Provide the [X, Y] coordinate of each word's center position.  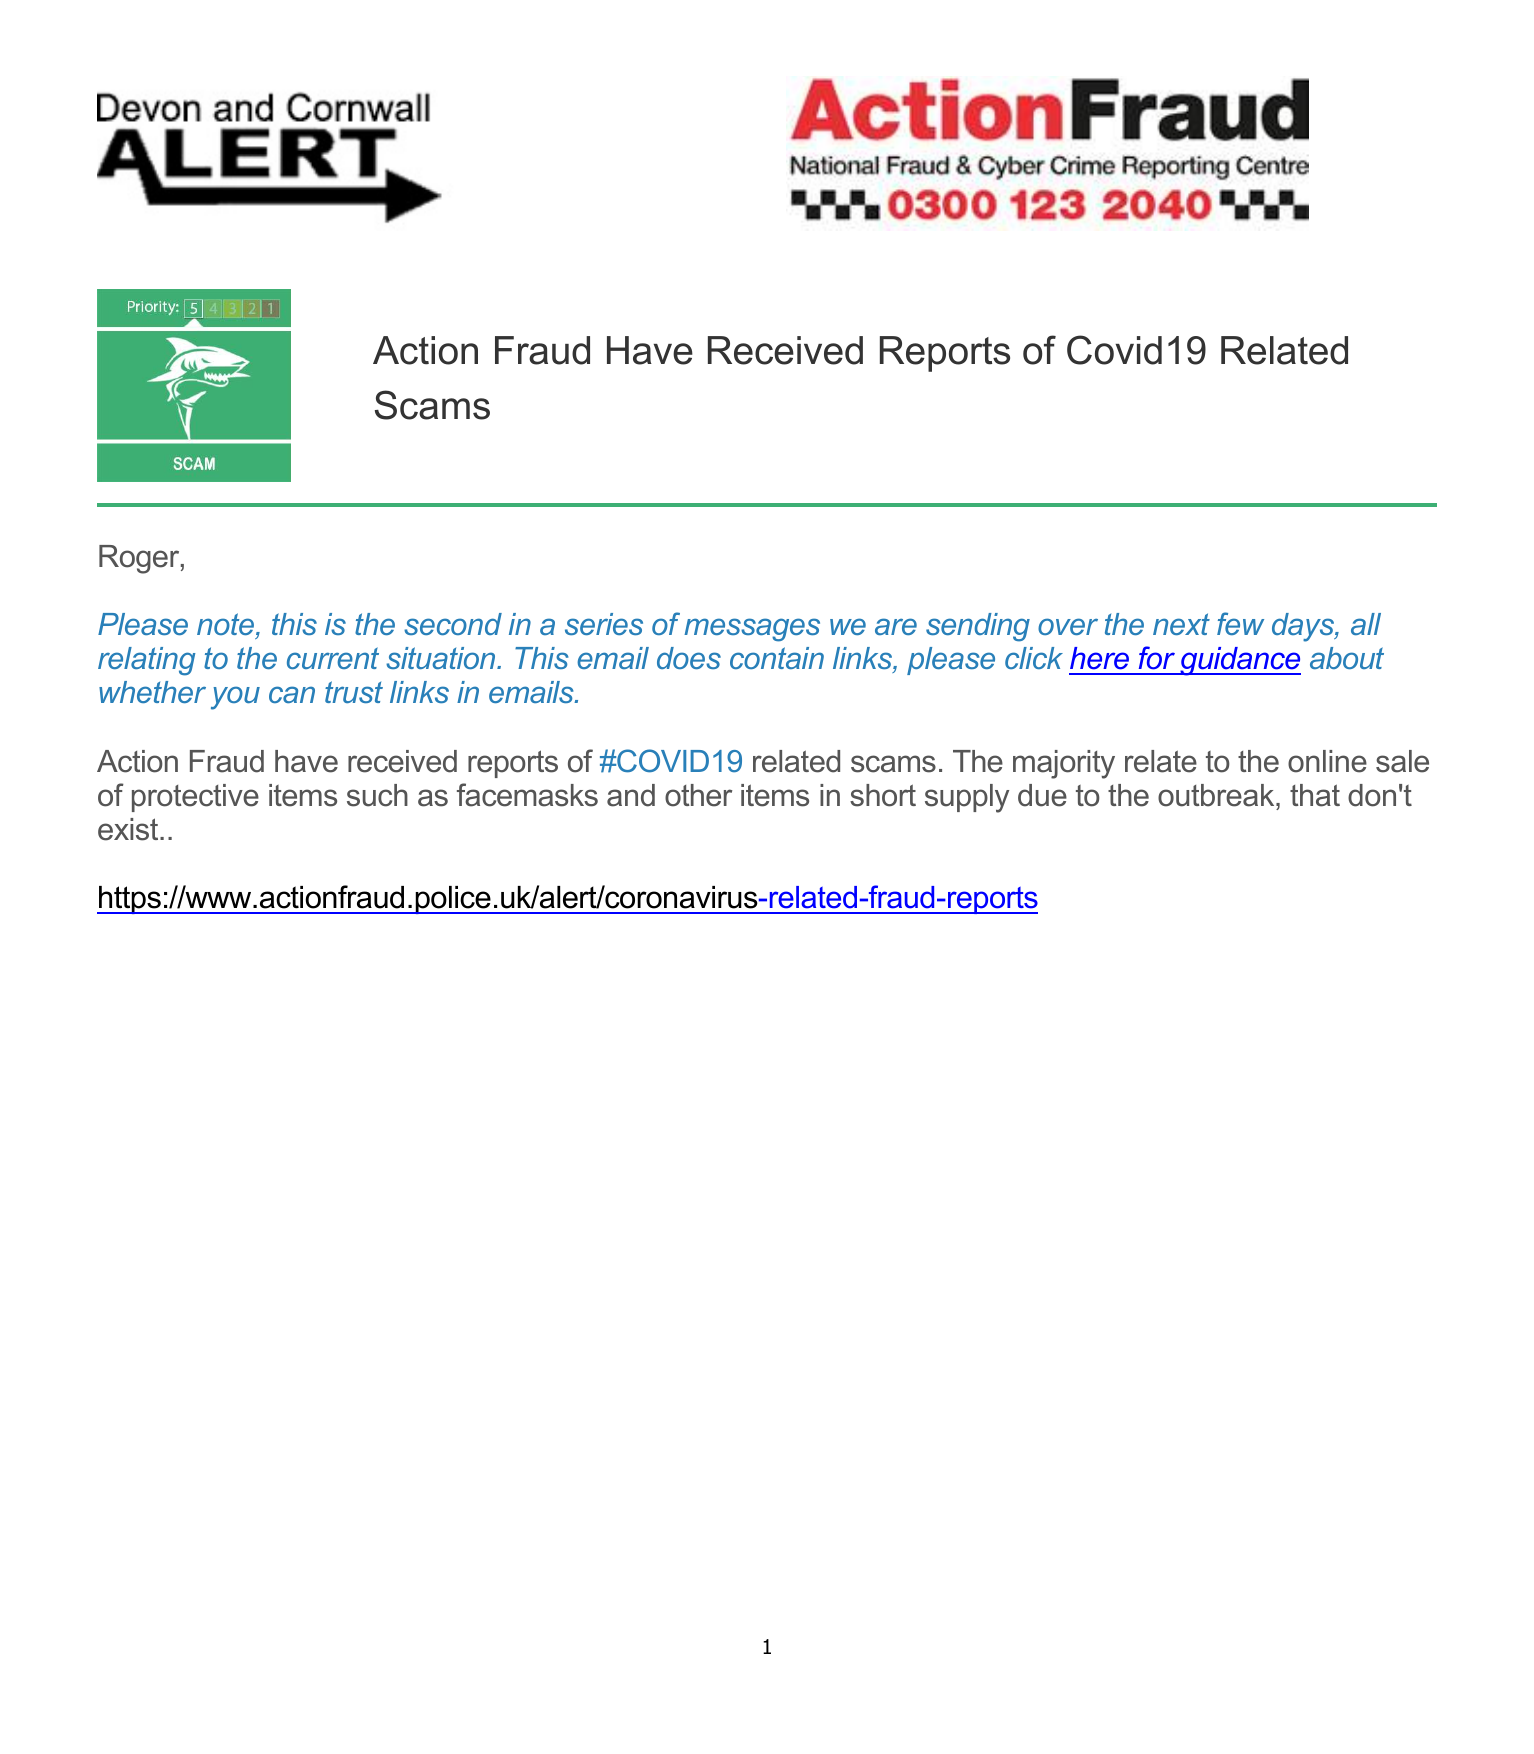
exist [129, 829]
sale [1402, 761]
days [1304, 627]
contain [777, 658]
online [1327, 761]
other [698, 795]
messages [752, 630]
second [453, 624]
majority [1064, 764]
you [235, 698]
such [377, 795]
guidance [1239, 661]
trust [354, 692]
